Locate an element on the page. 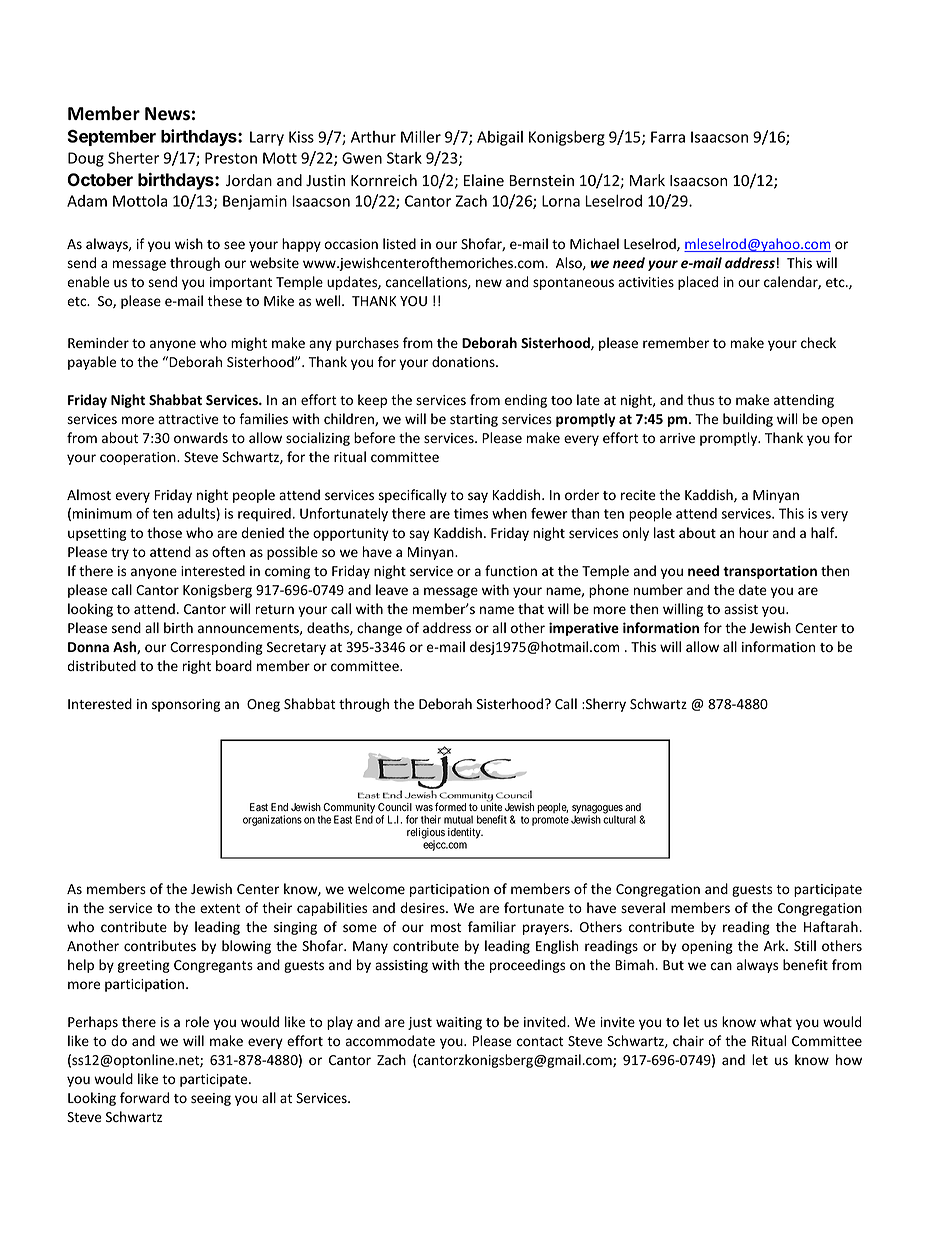 This page has width=952, height=1233. times is located at coordinates (471, 513).
